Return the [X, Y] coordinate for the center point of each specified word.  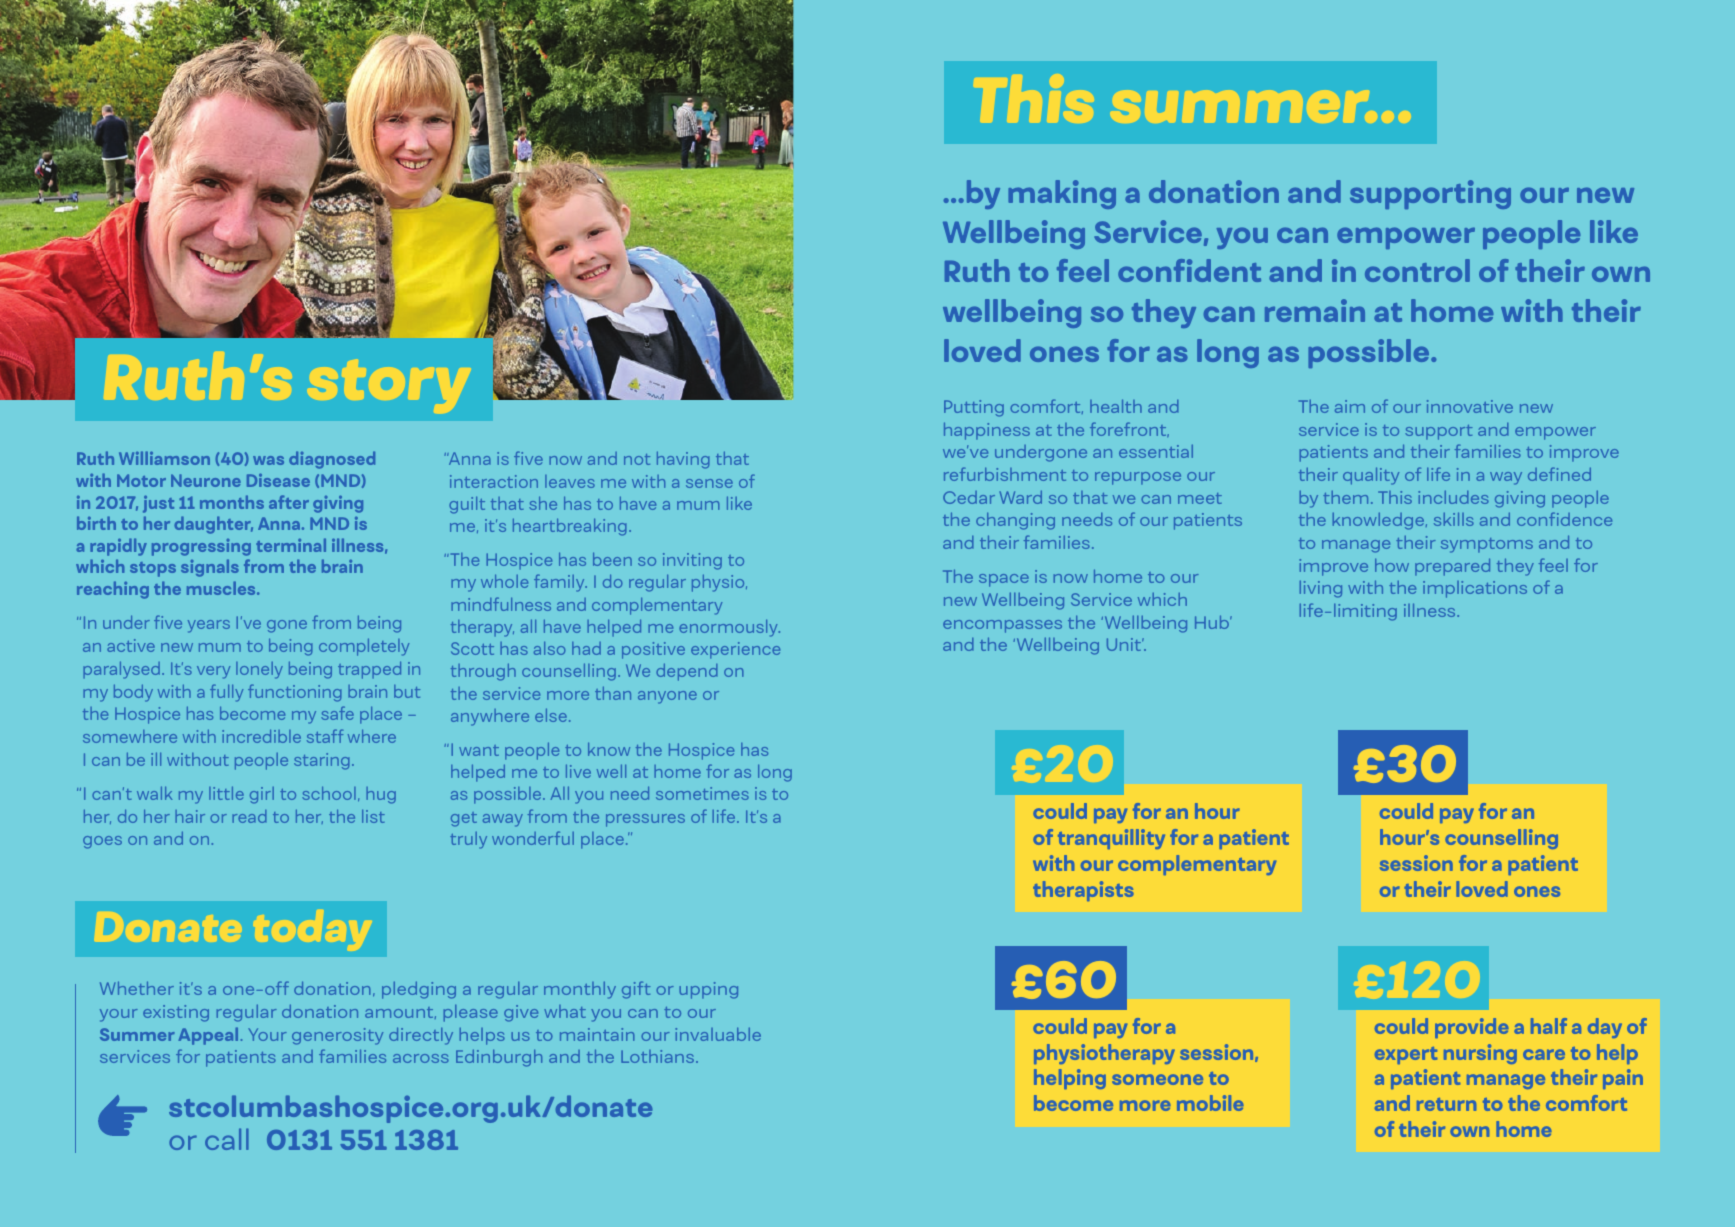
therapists [1083, 891]
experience [735, 650]
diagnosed [332, 460]
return [1446, 1104]
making [1062, 194]
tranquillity [1111, 839]
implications [1475, 589]
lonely [259, 670]
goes [102, 842]
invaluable [718, 1034]
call [227, 1139]
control [1417, 270]
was [268, 460]
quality [1371, 476]
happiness [987, 431]
